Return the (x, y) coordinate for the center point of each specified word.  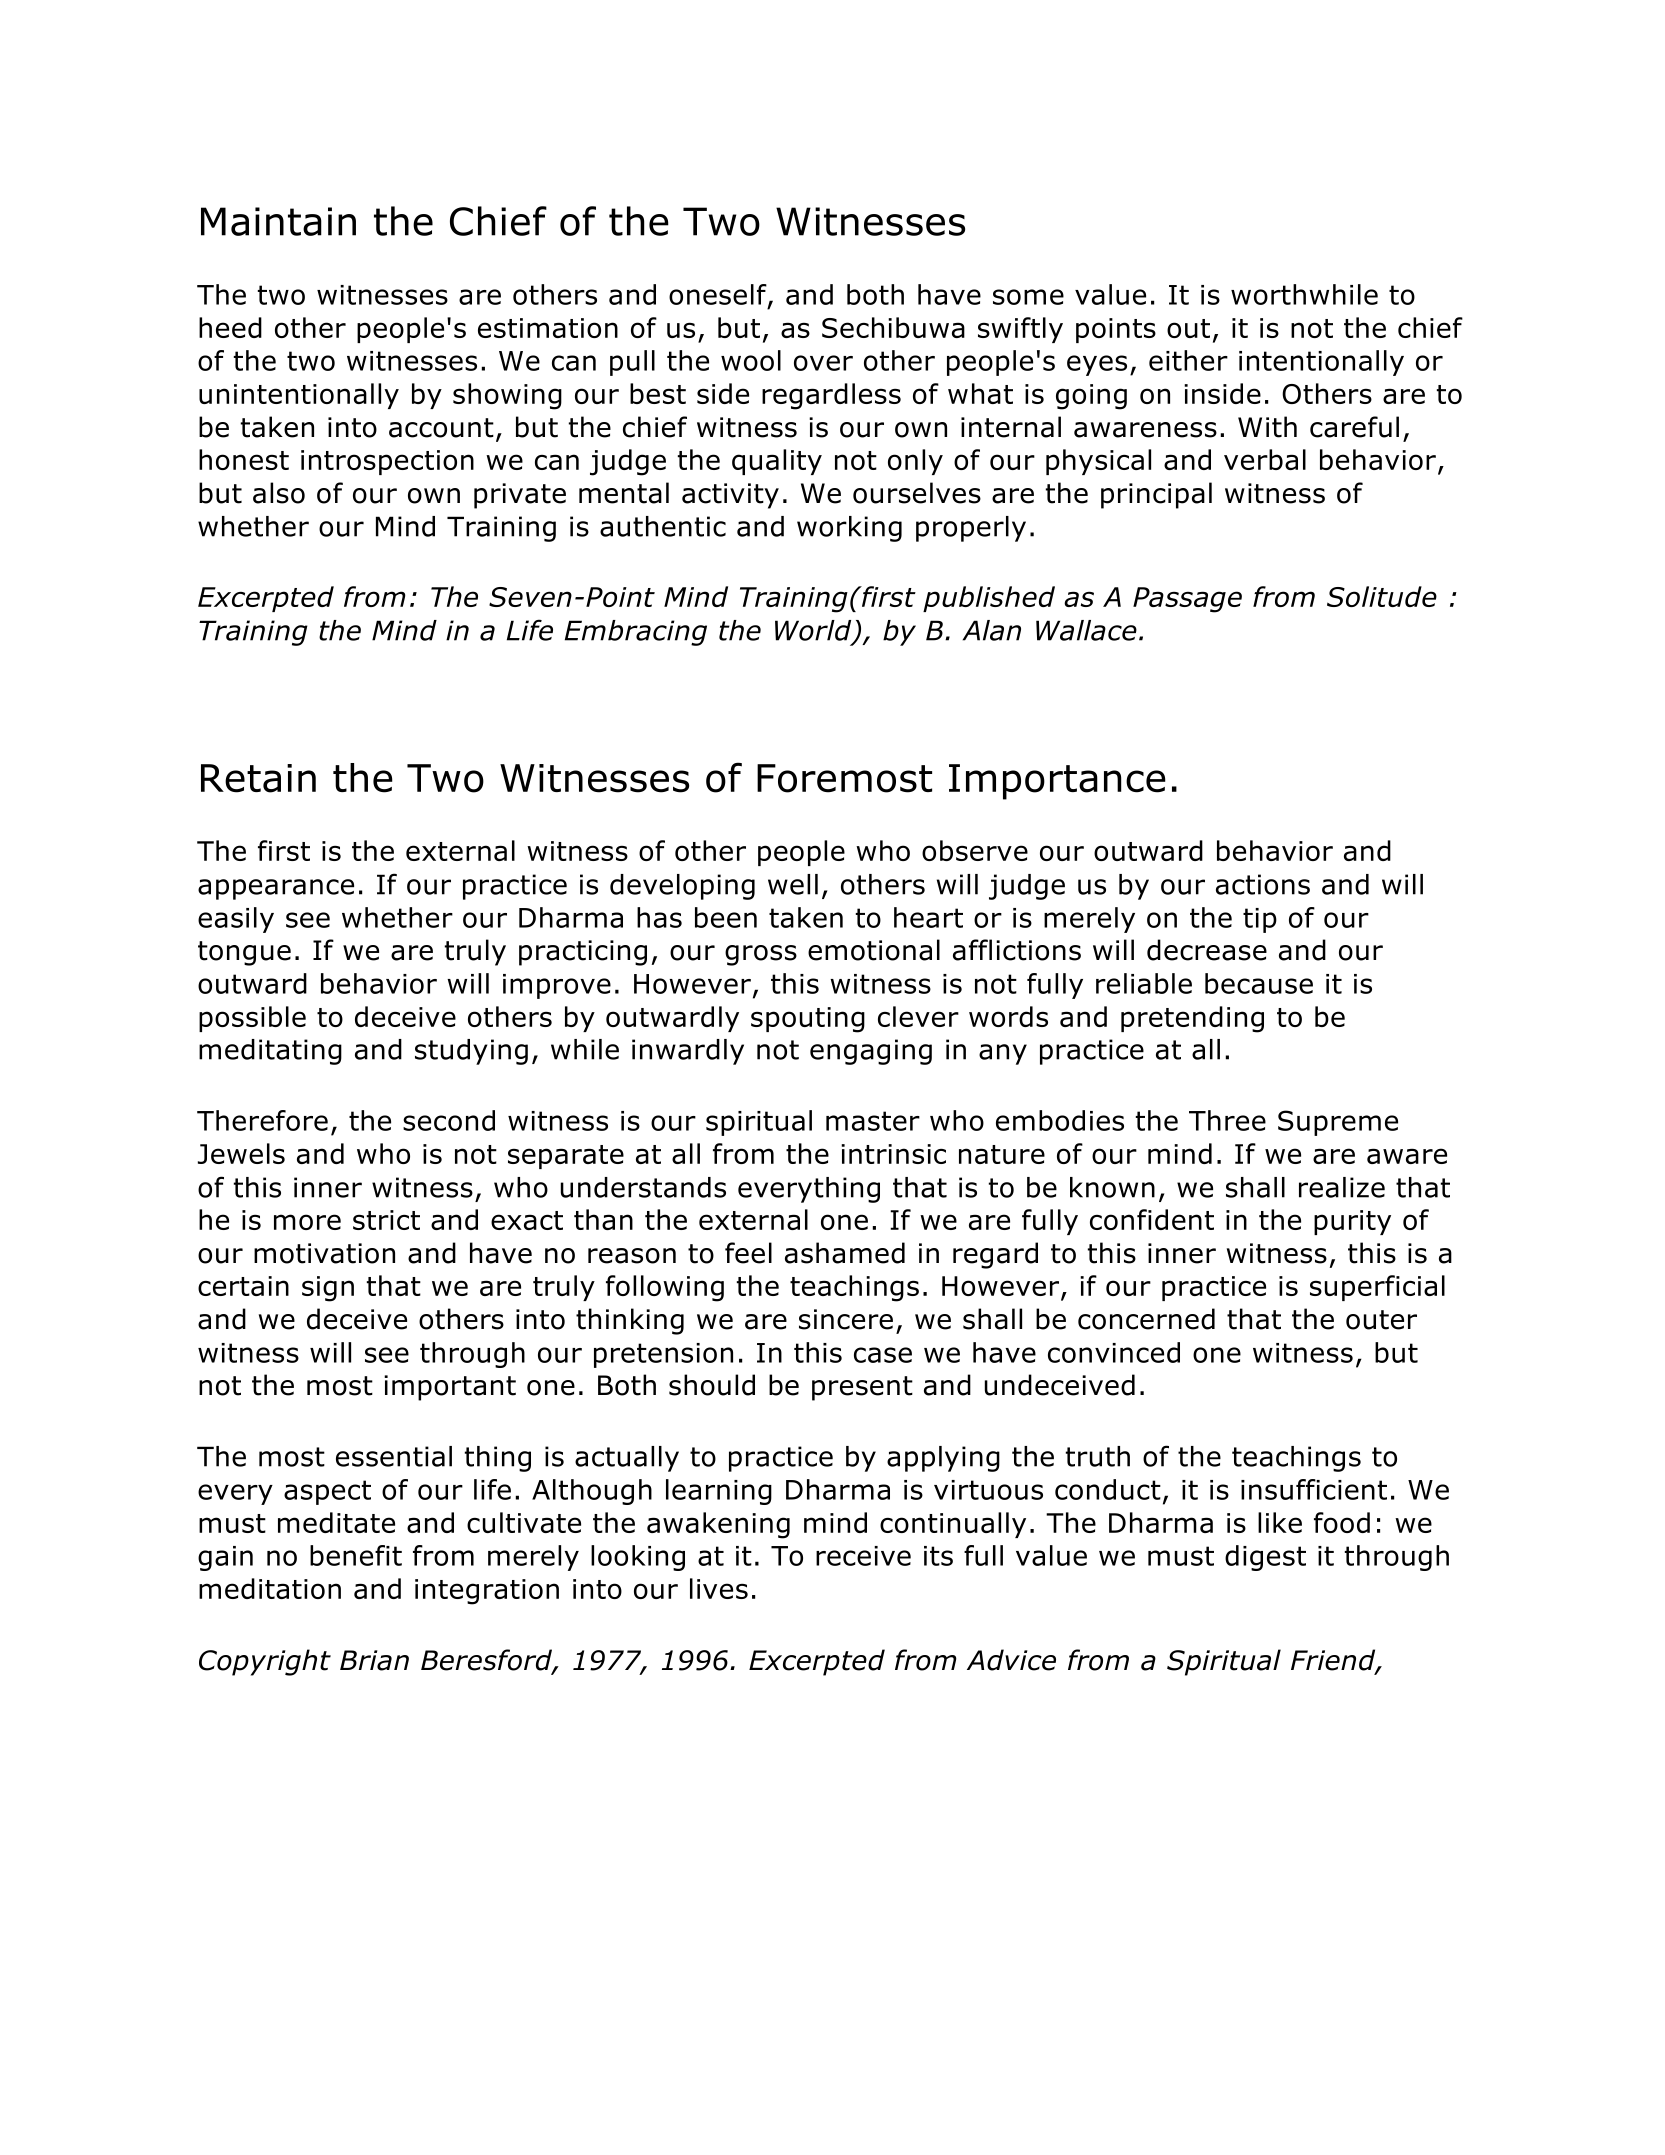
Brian (374, 1660)
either (1188, 360)
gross (761, 955)
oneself (719, 295)
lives (719, 1588)
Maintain (278, 221)
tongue (244, 953)
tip (1260, 920)
